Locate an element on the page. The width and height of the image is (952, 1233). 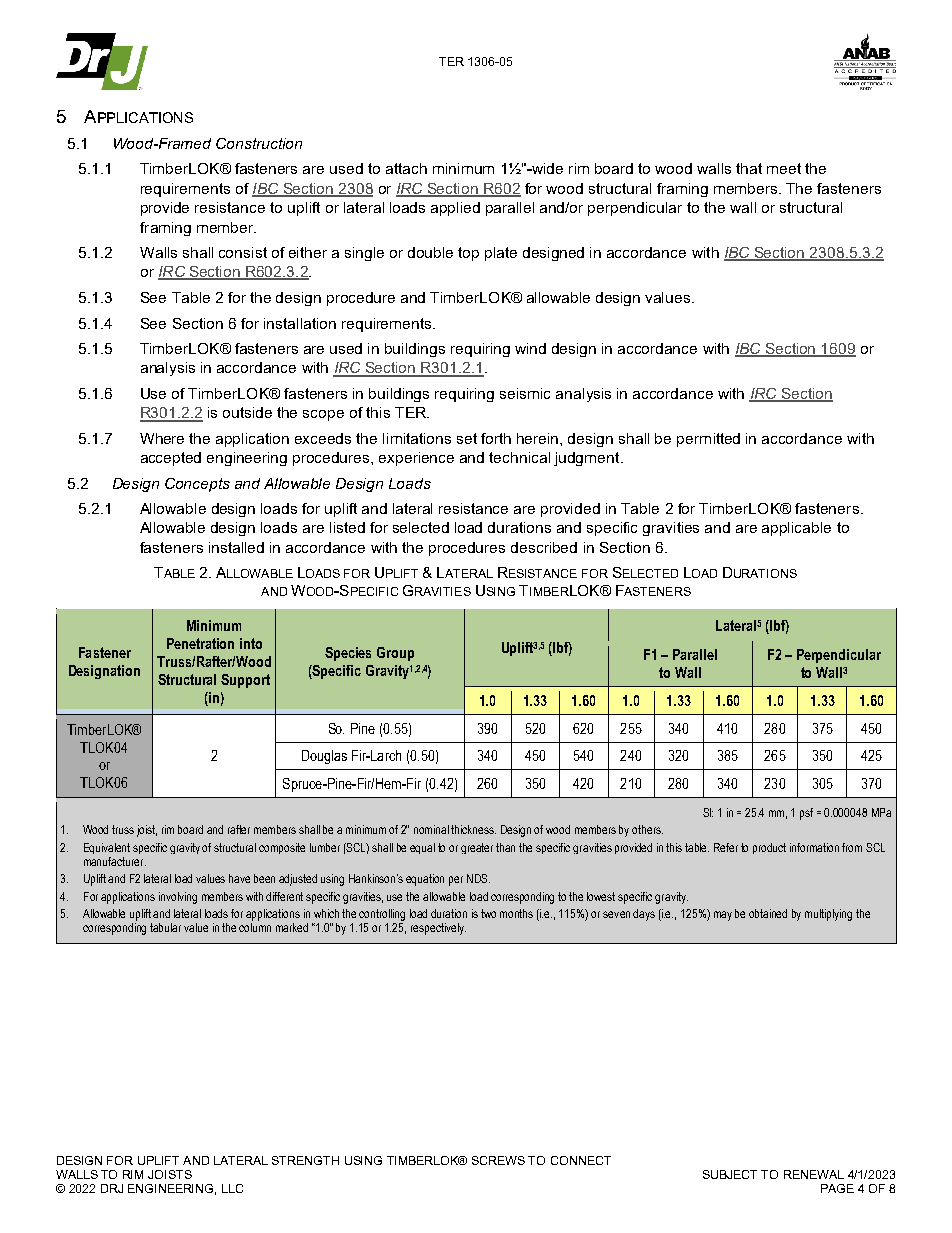
SCREWS is located at coordinates (498, 1160).
